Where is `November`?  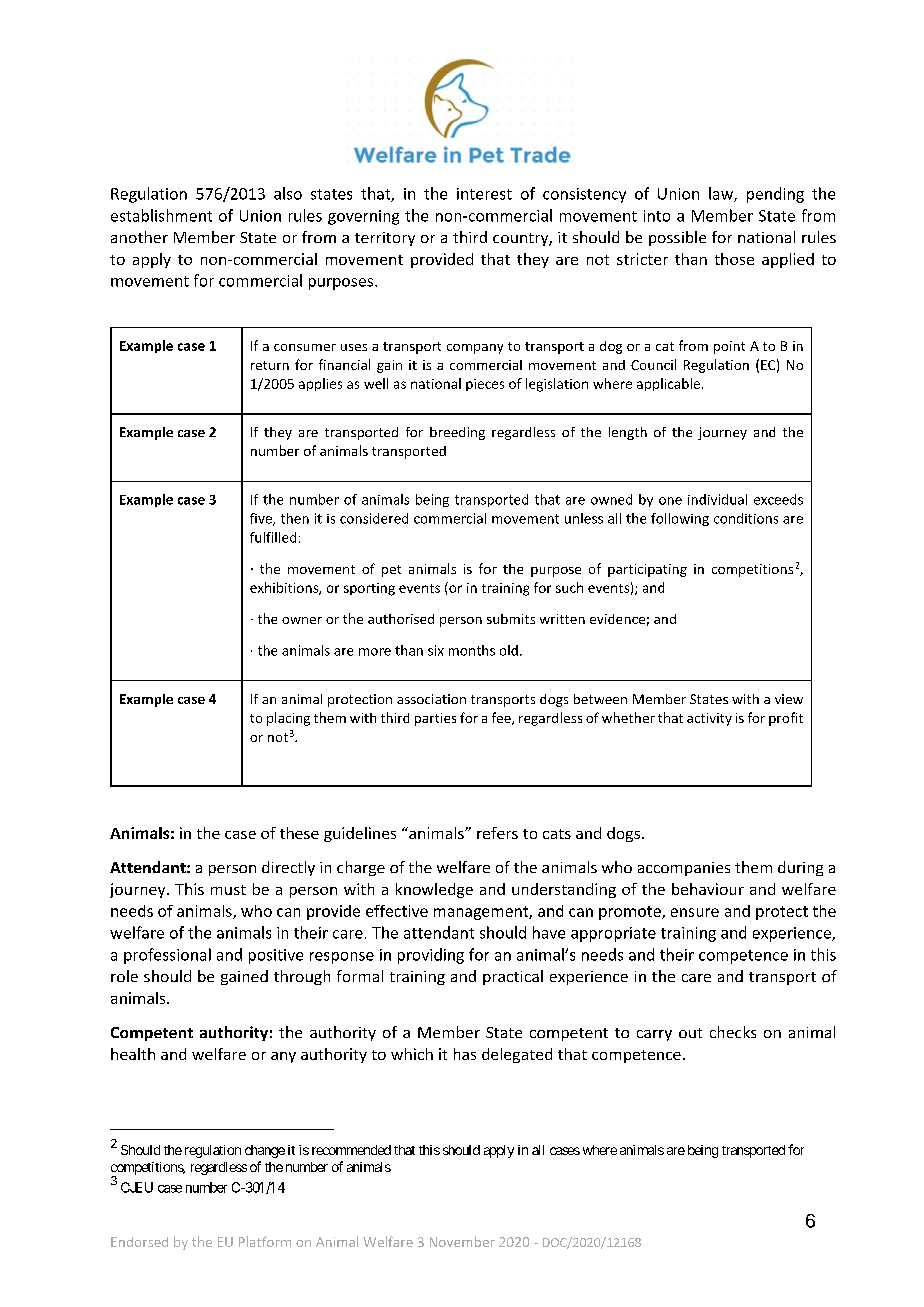
November is located at coordinates (462, 1241).
